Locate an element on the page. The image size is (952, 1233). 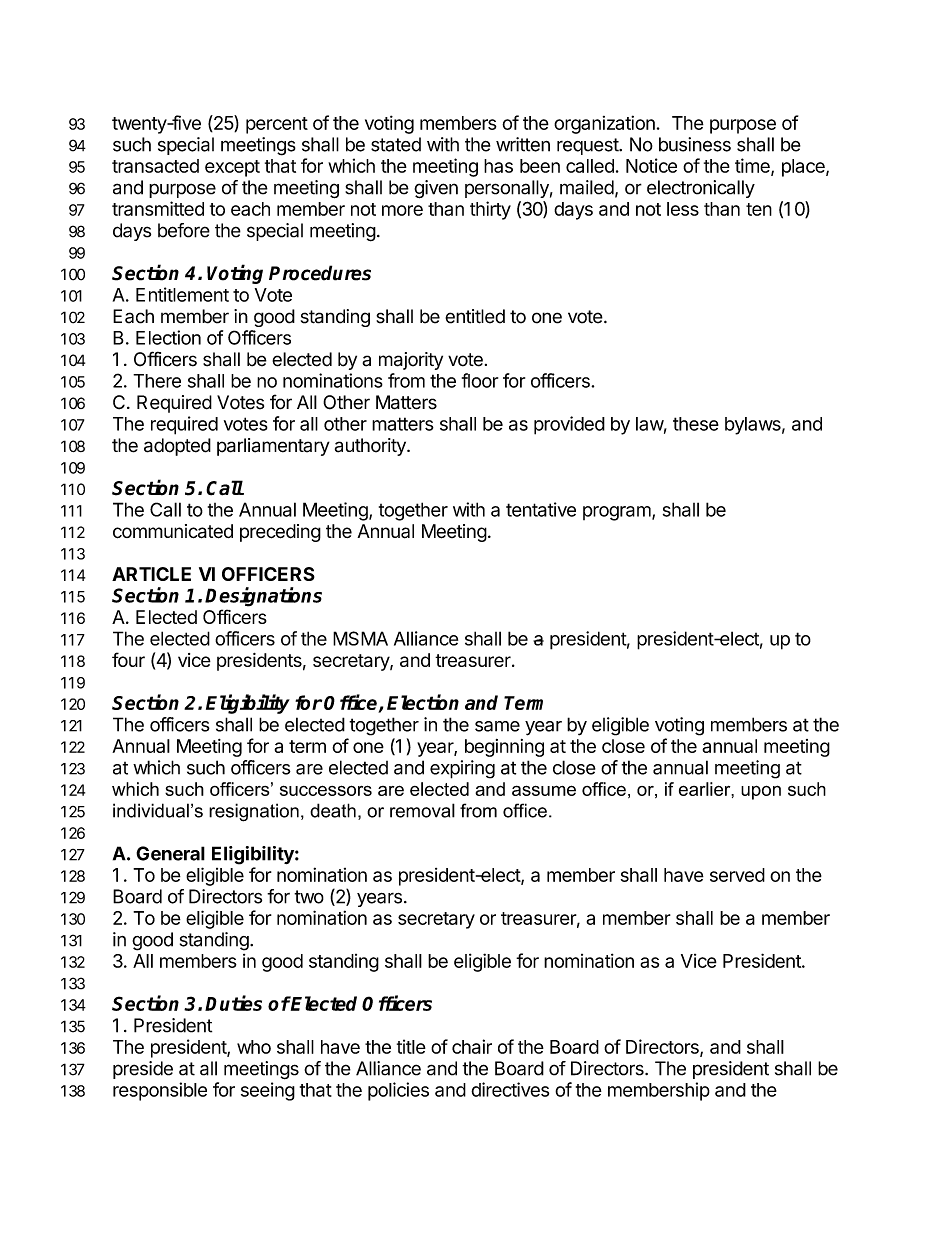
business is located at coordinates (695, 144).
